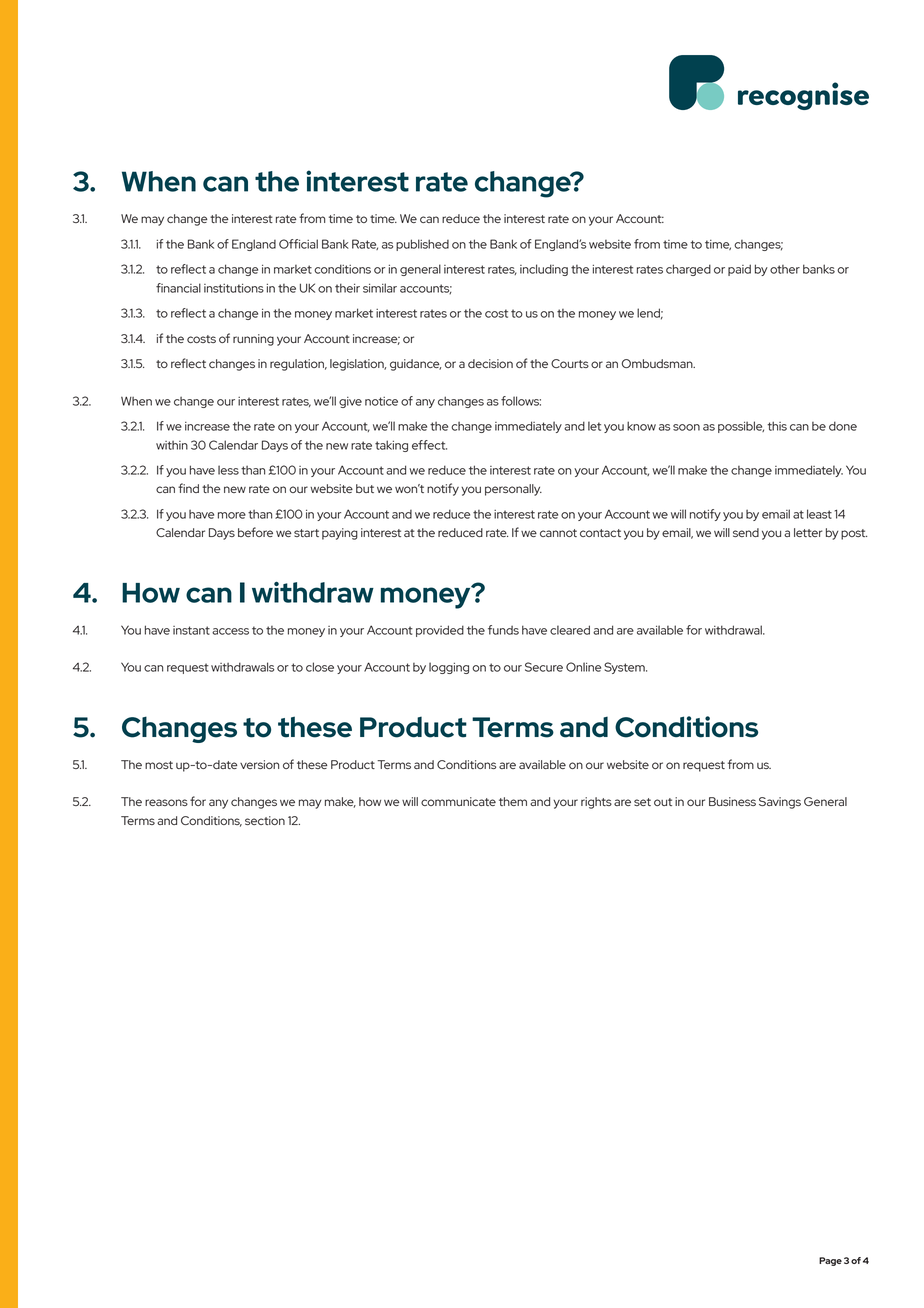 This screenshot has width=924, height=1308. Describe the element at coordinates (234, 288) in the screenshot. I see `institutions` at that location.
